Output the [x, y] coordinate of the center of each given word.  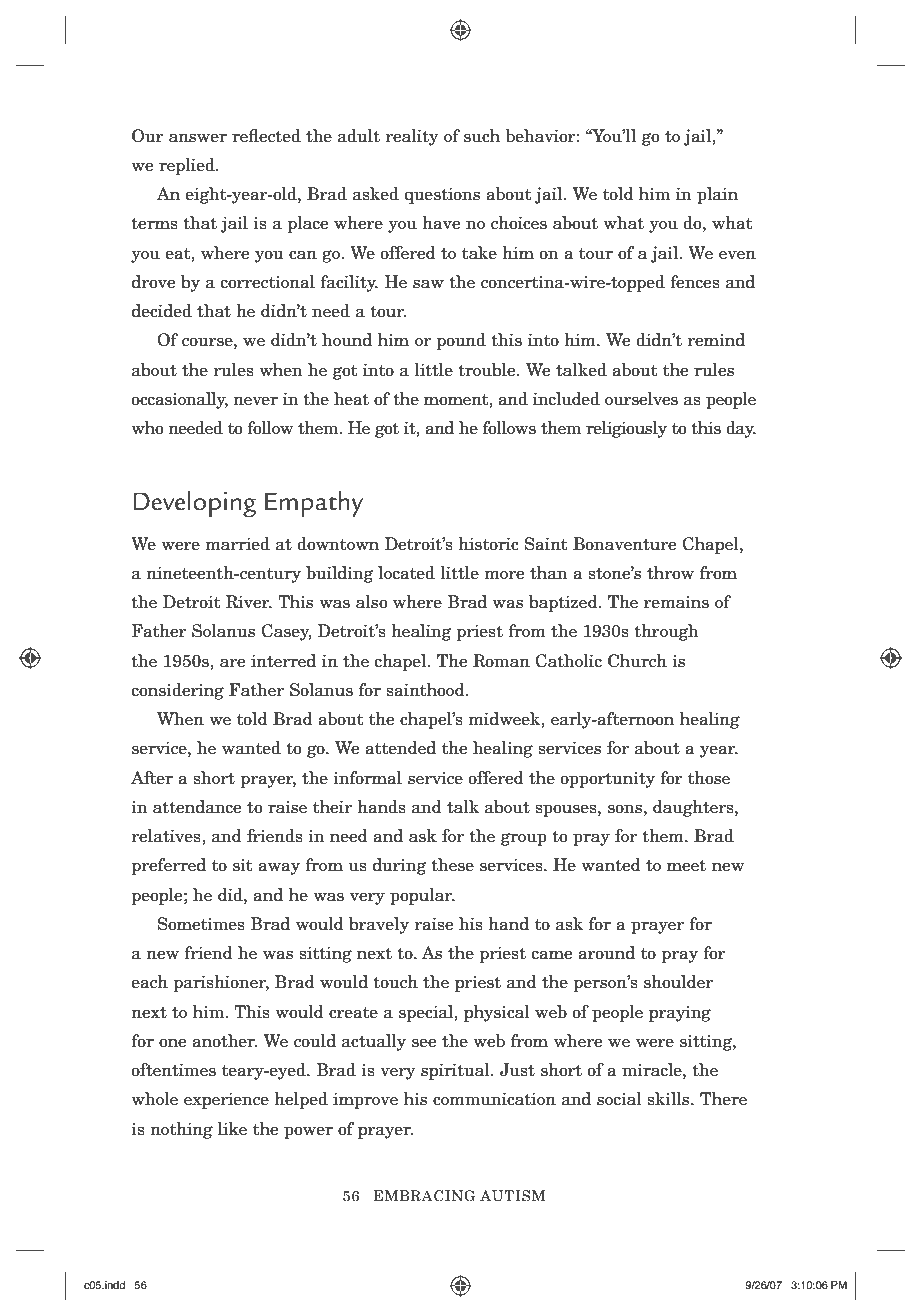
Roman [501, 661]
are [232, 663]
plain [717, 195]
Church [637, 661]
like [232, 1129]
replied [188, 166]
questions [442, 195]
